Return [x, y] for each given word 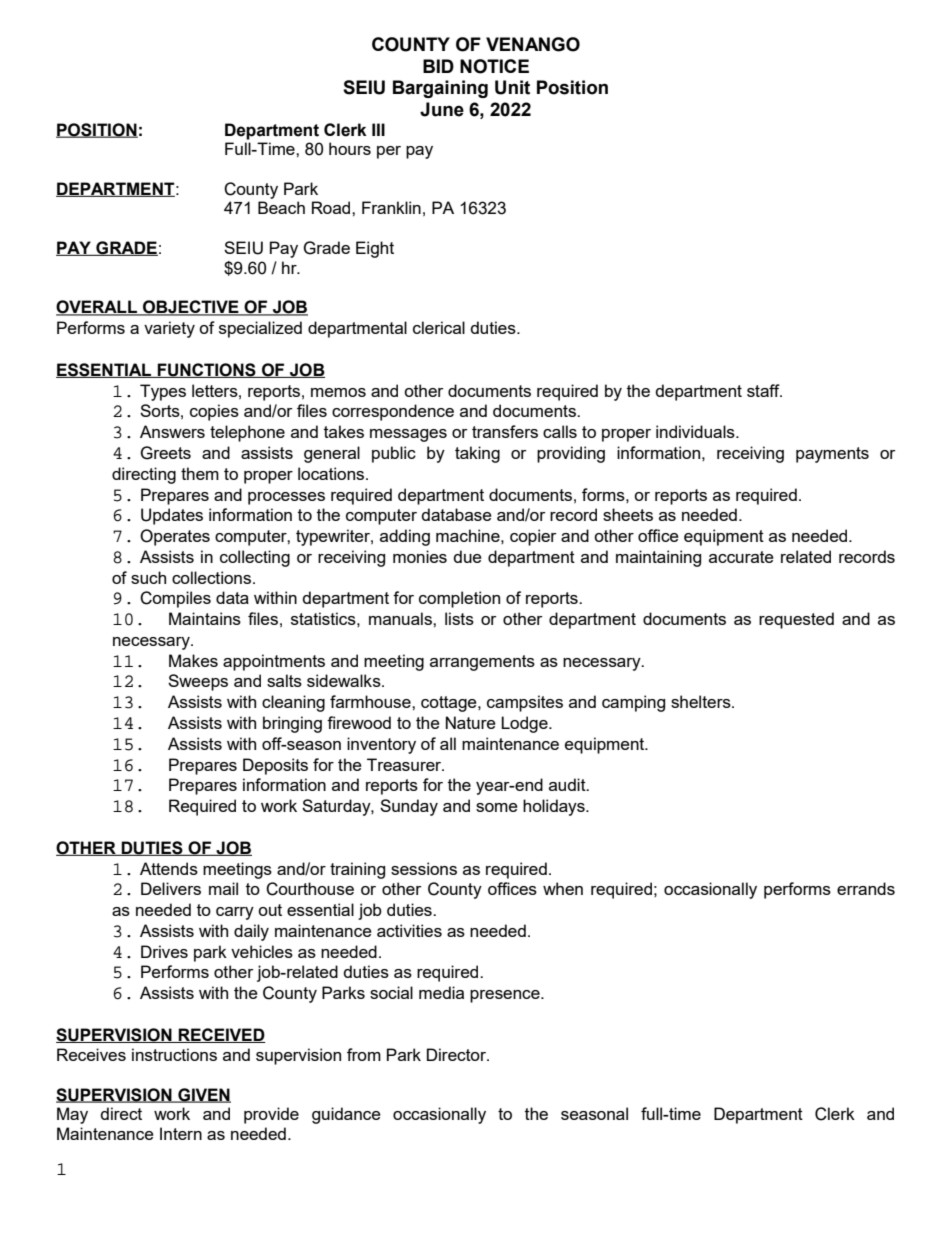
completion [459, 599]
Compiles [175, 599]
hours [350, 148]
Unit [512, 87]
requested [796, 620]
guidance [346, 1115]
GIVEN [203, 1095]
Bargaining [440, 89]
